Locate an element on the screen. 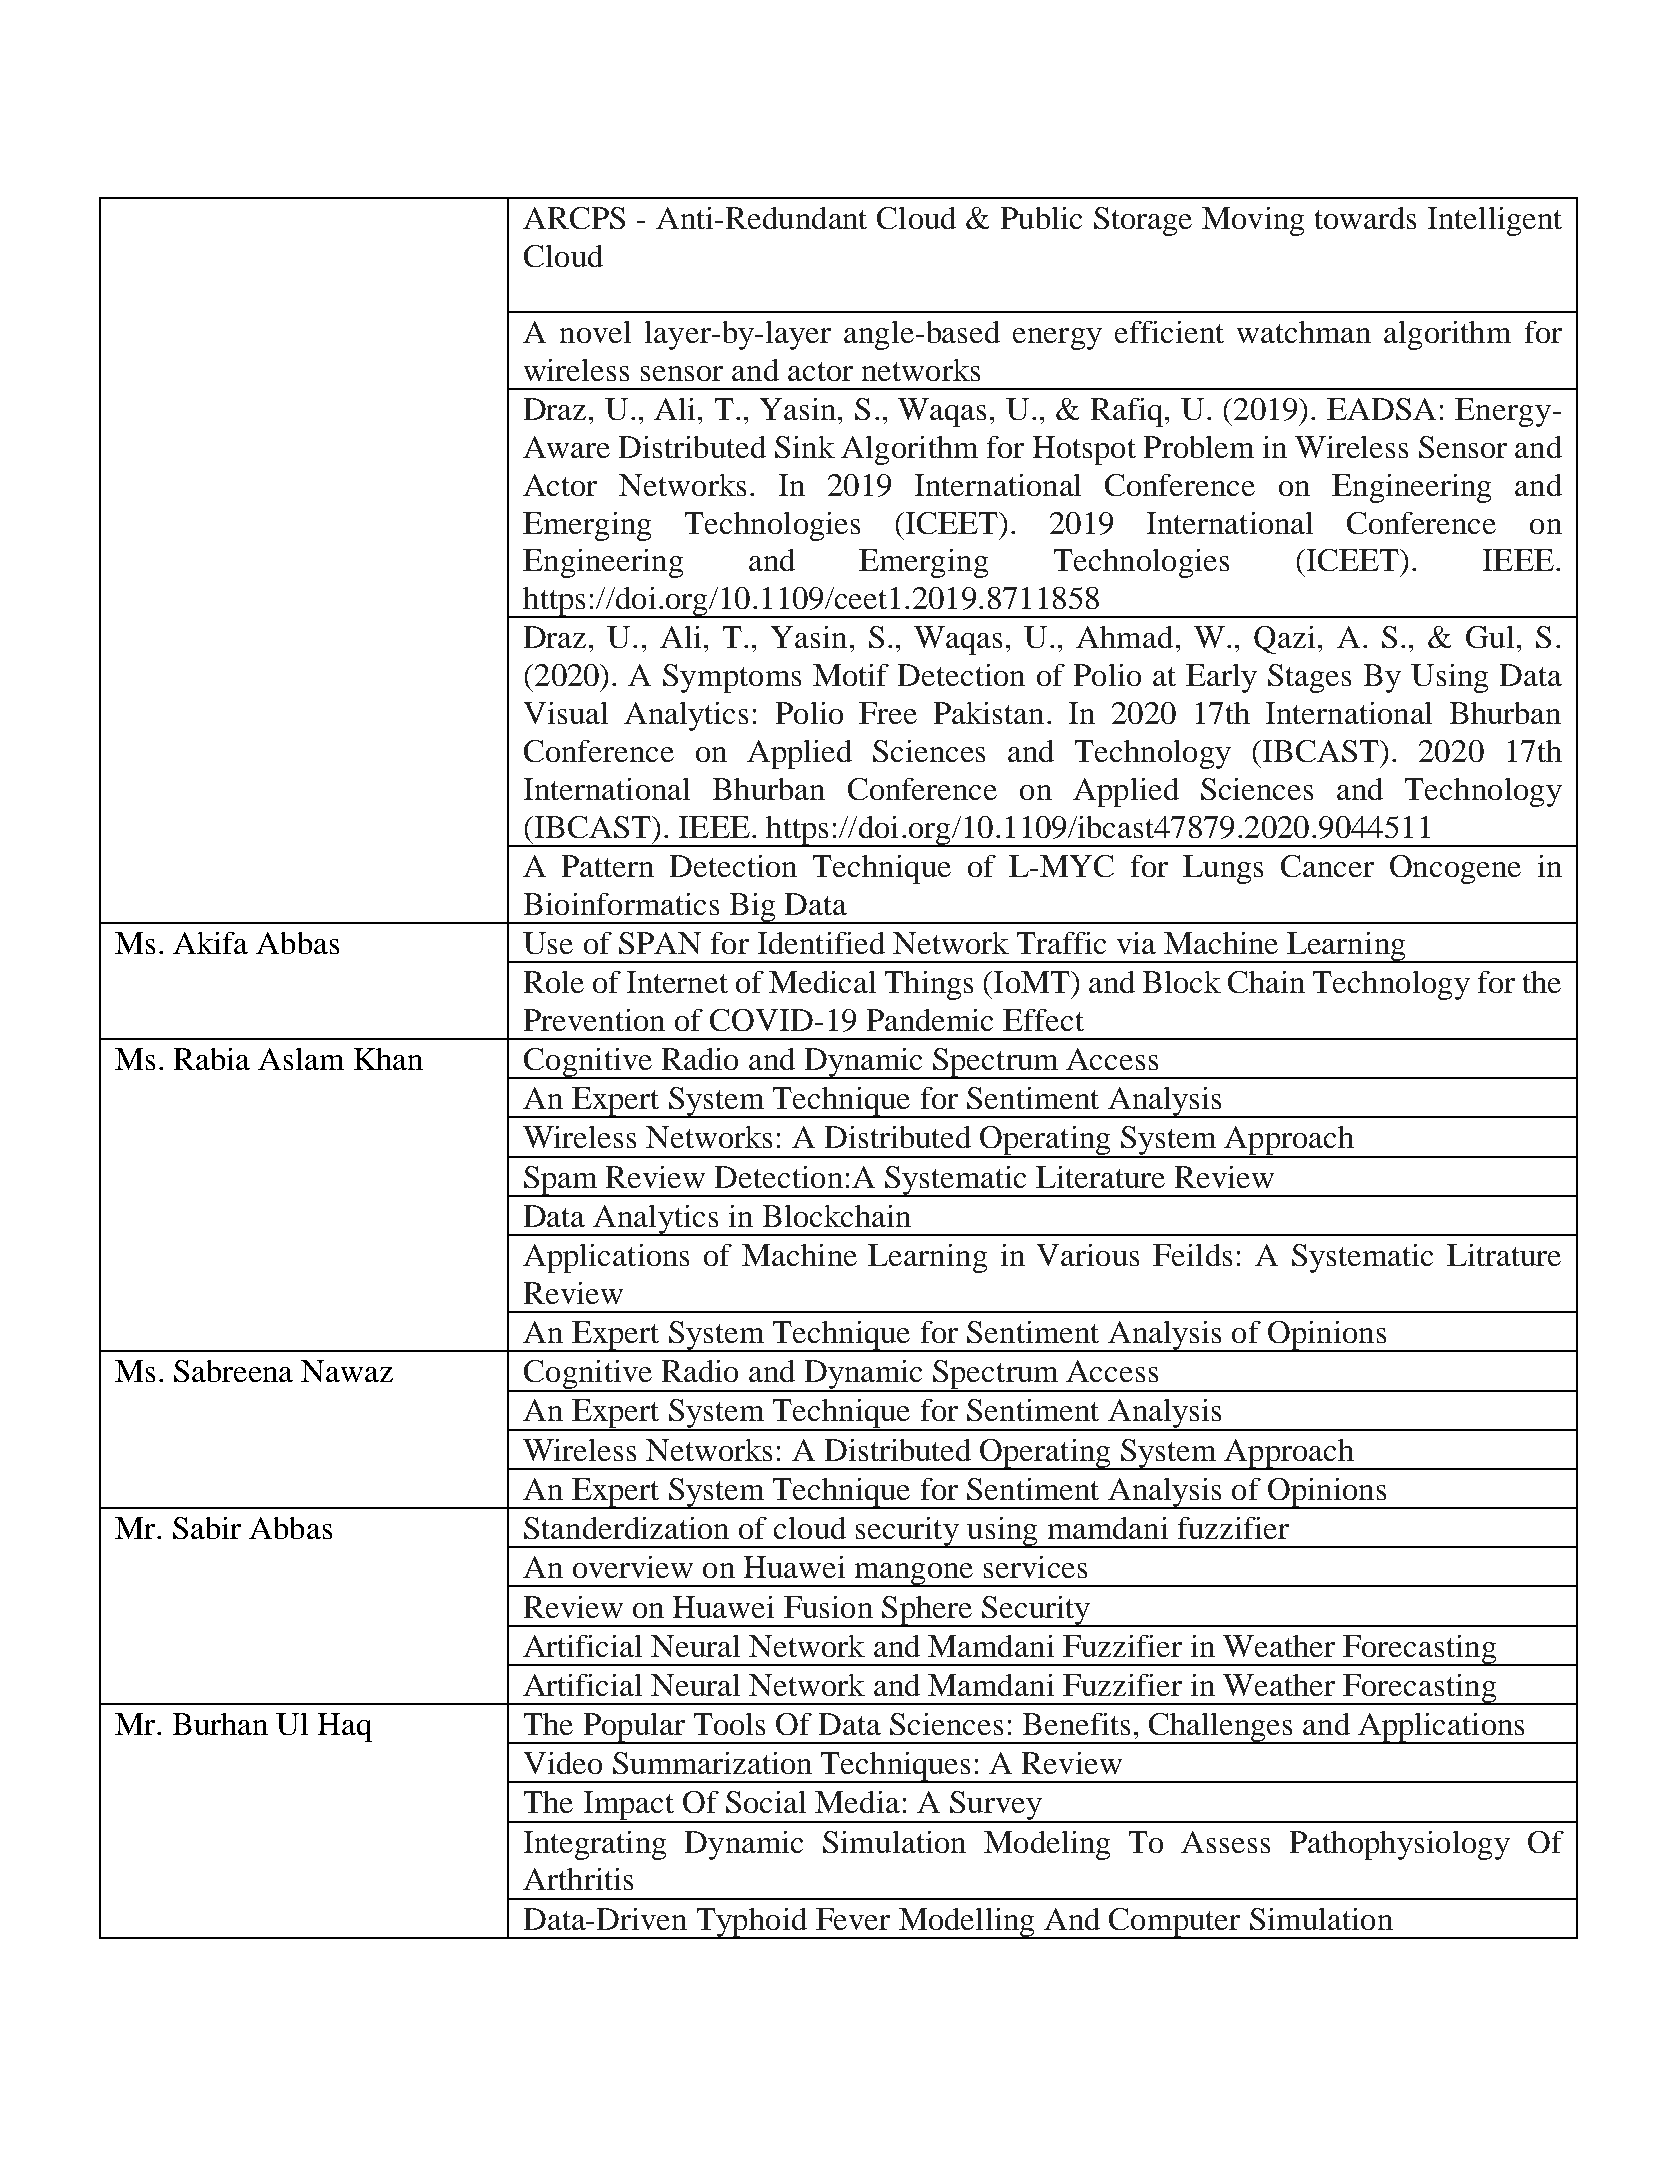 This screenshot has width=1678, height=2171. Literature is located at coordinates (1100, 1177).
